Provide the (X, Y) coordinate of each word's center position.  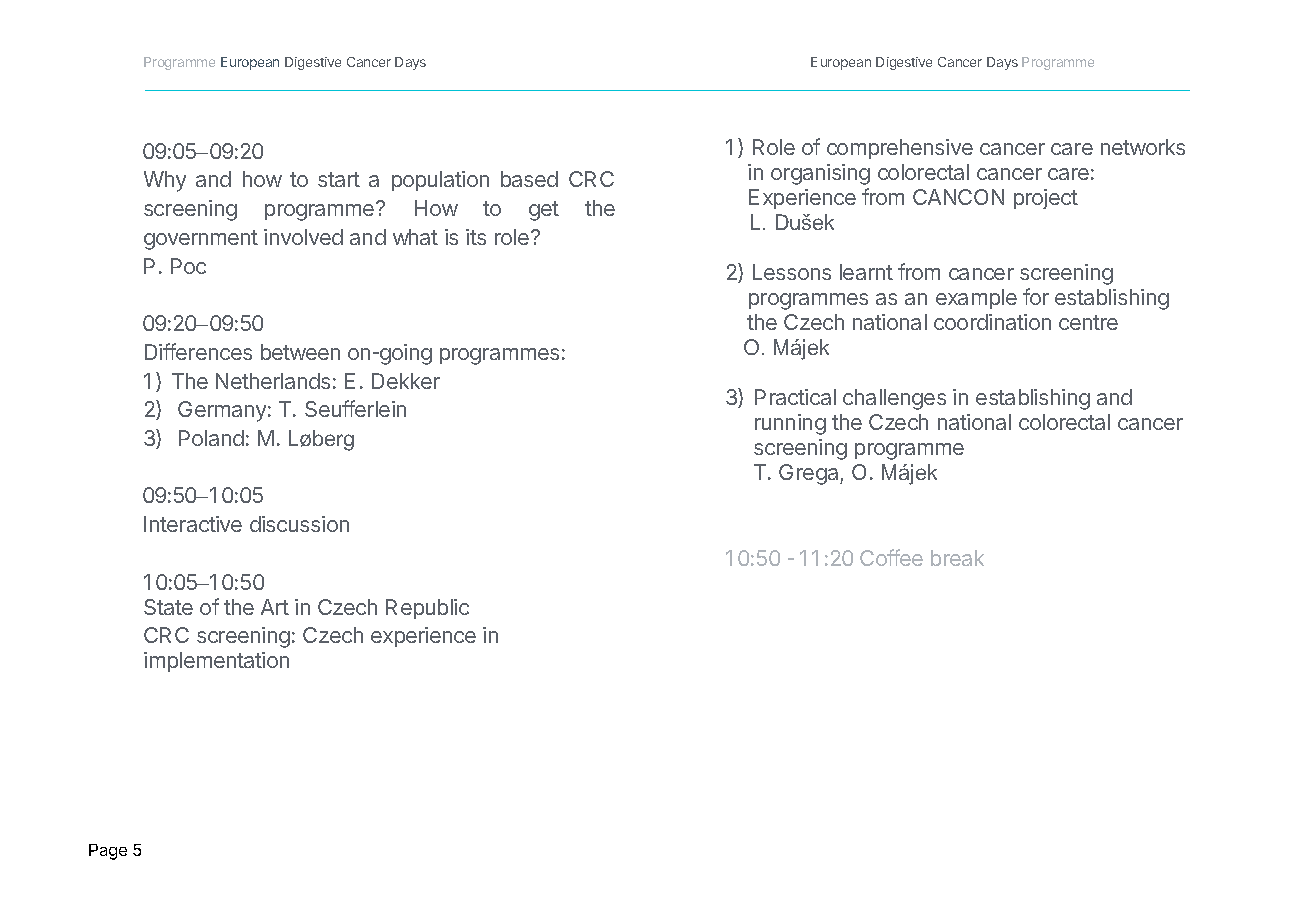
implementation (216, 662)
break (957, 558)
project (1046, 199)
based (529, 179)
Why (165, 181)
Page (108, 852)
